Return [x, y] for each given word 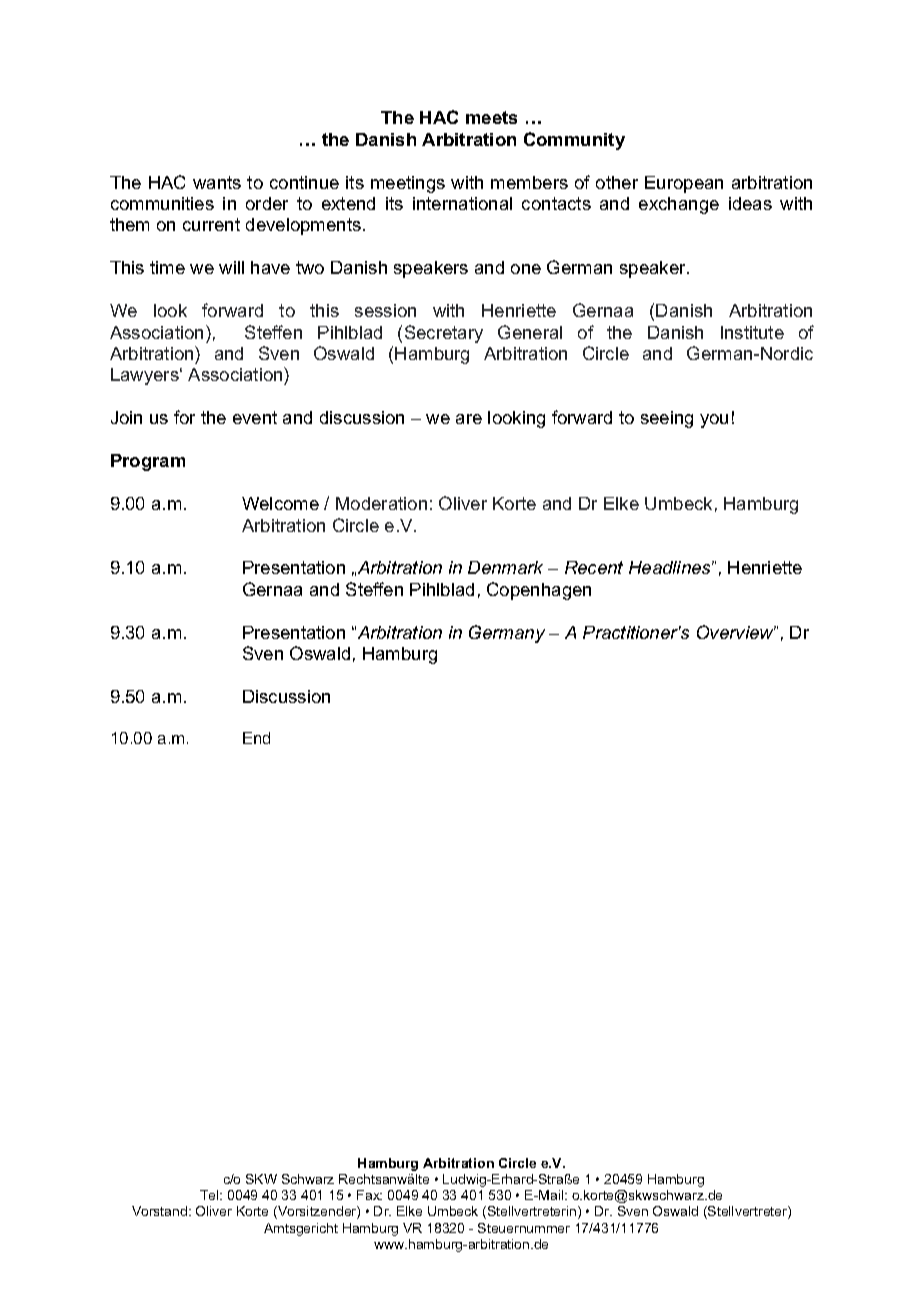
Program [148, 462]
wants [217, 182]
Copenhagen [539, 591]
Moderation [381, 503]
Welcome [280, 503]
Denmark [505, 567]
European [684, 184]
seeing [667, 419]
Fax [369, 1195]
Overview [736, 632]
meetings [408, 184]
